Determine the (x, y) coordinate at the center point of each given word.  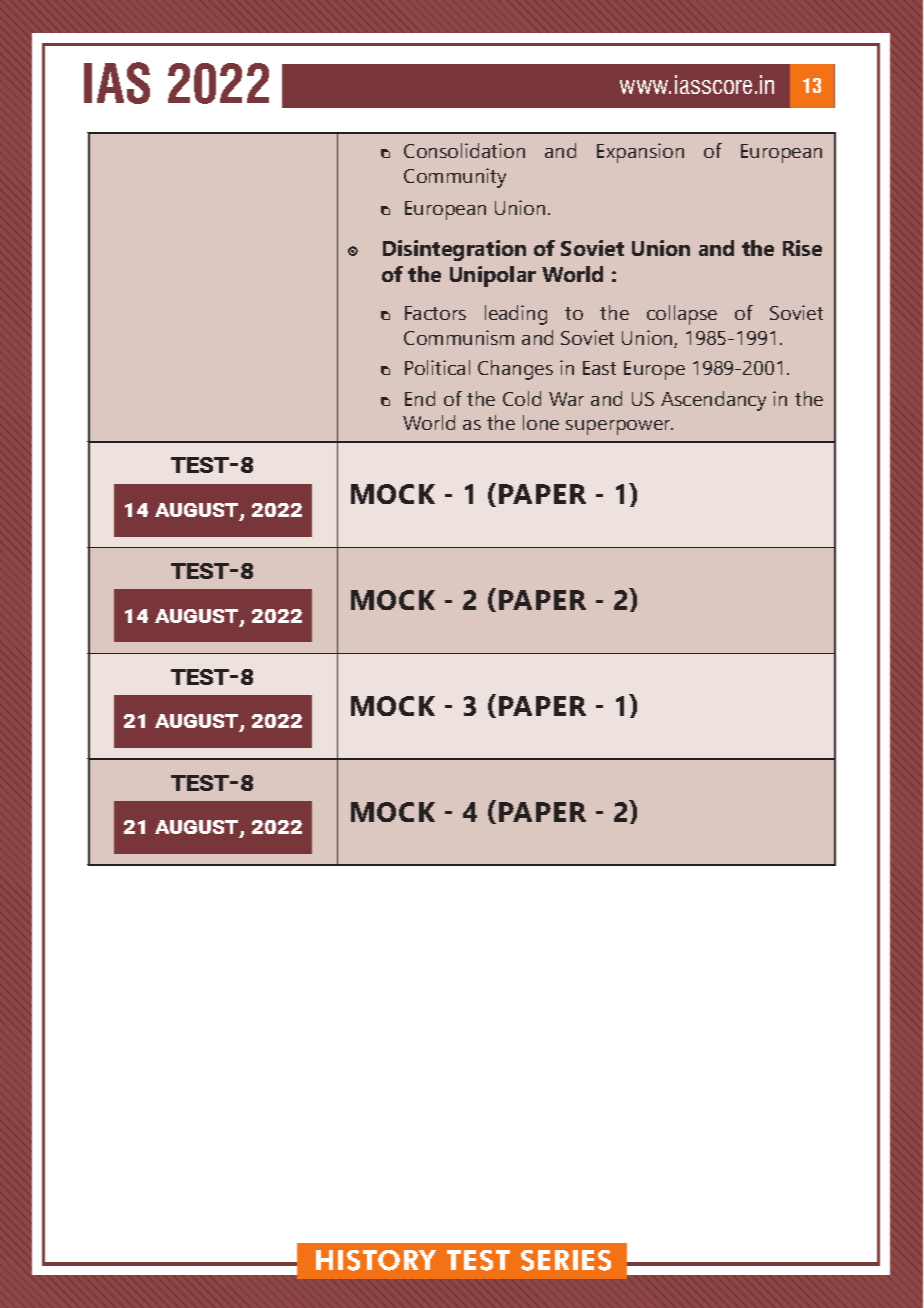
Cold (522, 398)
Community (455, 178)
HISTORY (376, 1260)
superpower (619, 427)
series (566, 1260)
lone (541, 422)
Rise (802, 248)
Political (437, 367)
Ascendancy (713, 401)
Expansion (640, 153)
